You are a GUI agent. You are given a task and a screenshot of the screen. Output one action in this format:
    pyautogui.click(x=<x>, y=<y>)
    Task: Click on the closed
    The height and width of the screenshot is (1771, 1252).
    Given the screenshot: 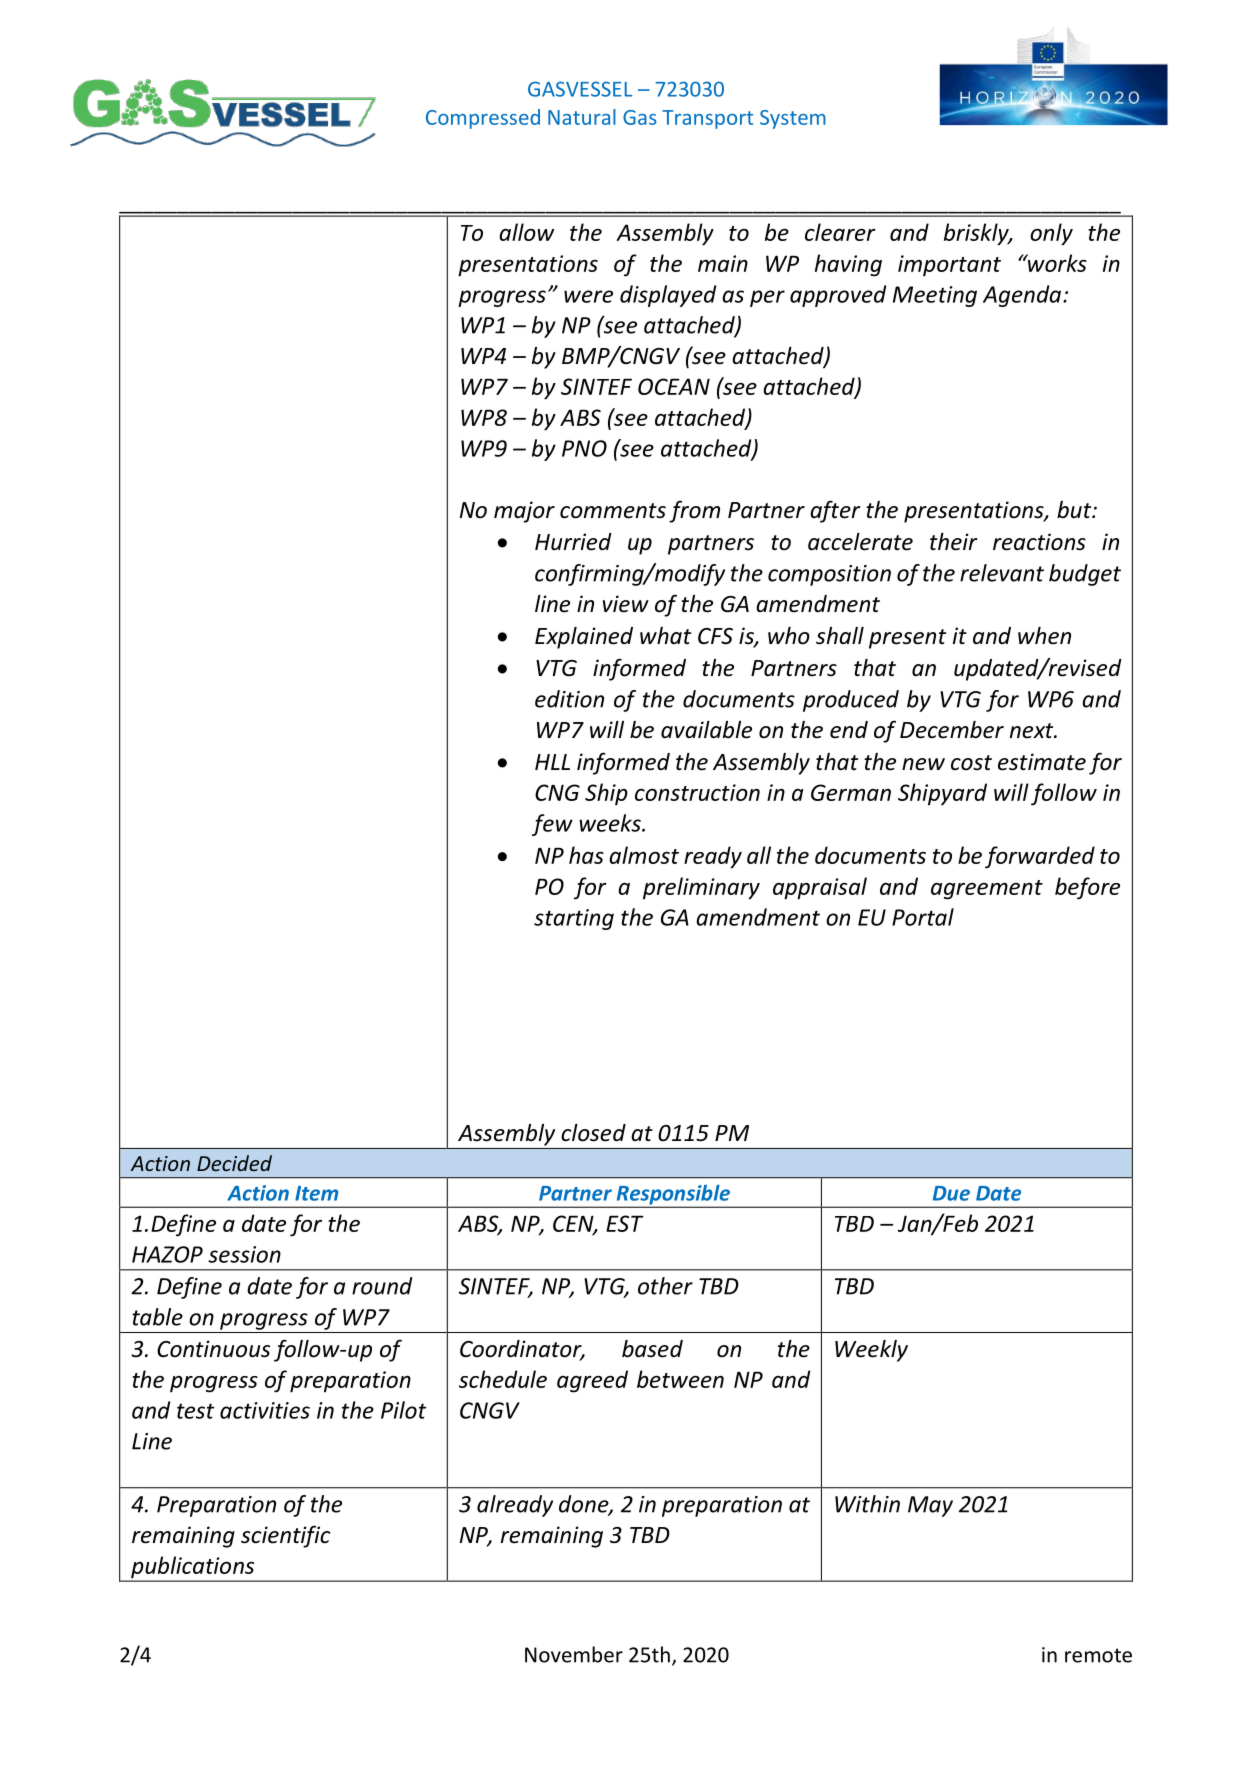 What is the action you would take?
    pyautogui.click(x=593, y=1133)
